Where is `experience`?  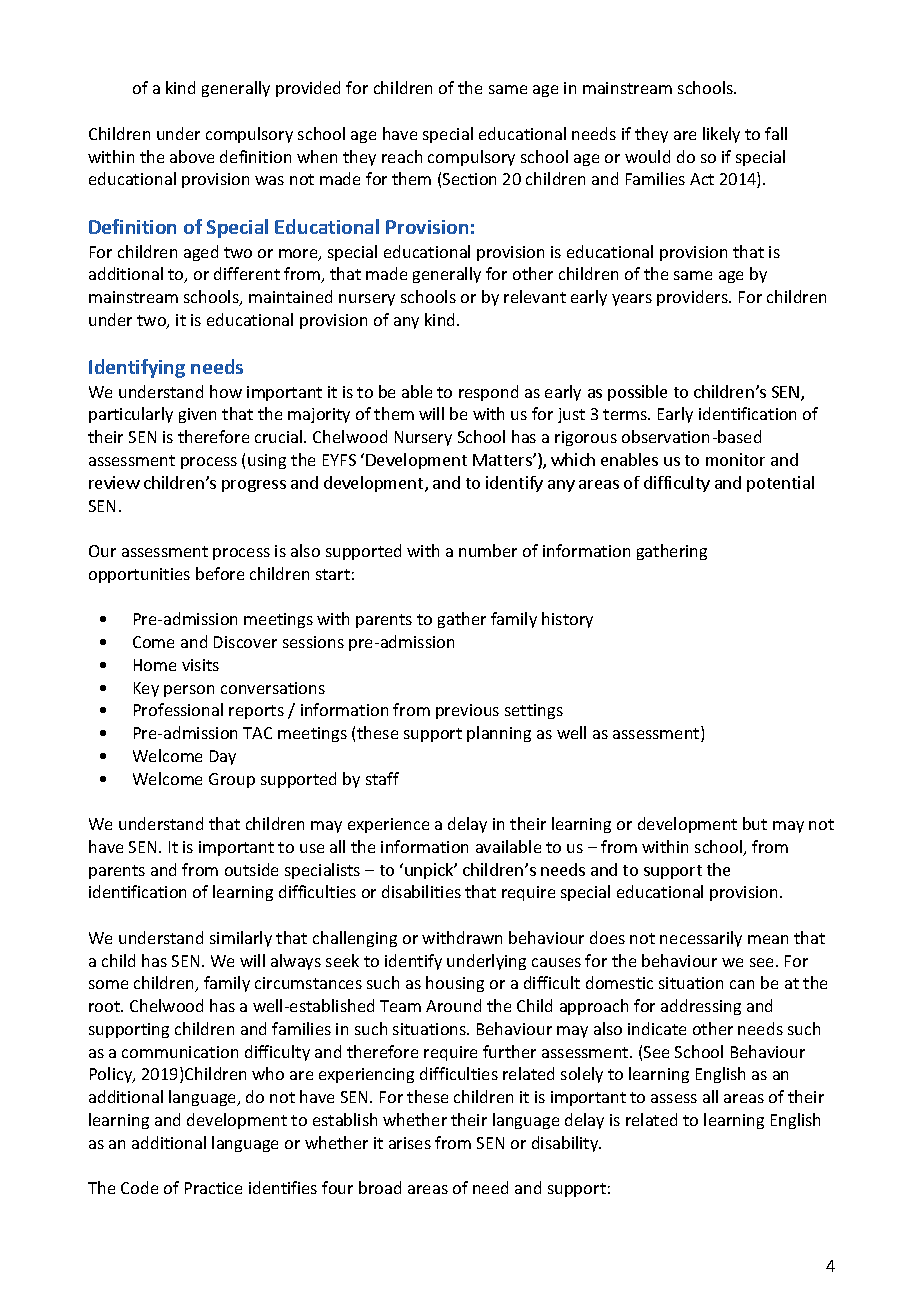 experience is located at coordinates (388, 825).
